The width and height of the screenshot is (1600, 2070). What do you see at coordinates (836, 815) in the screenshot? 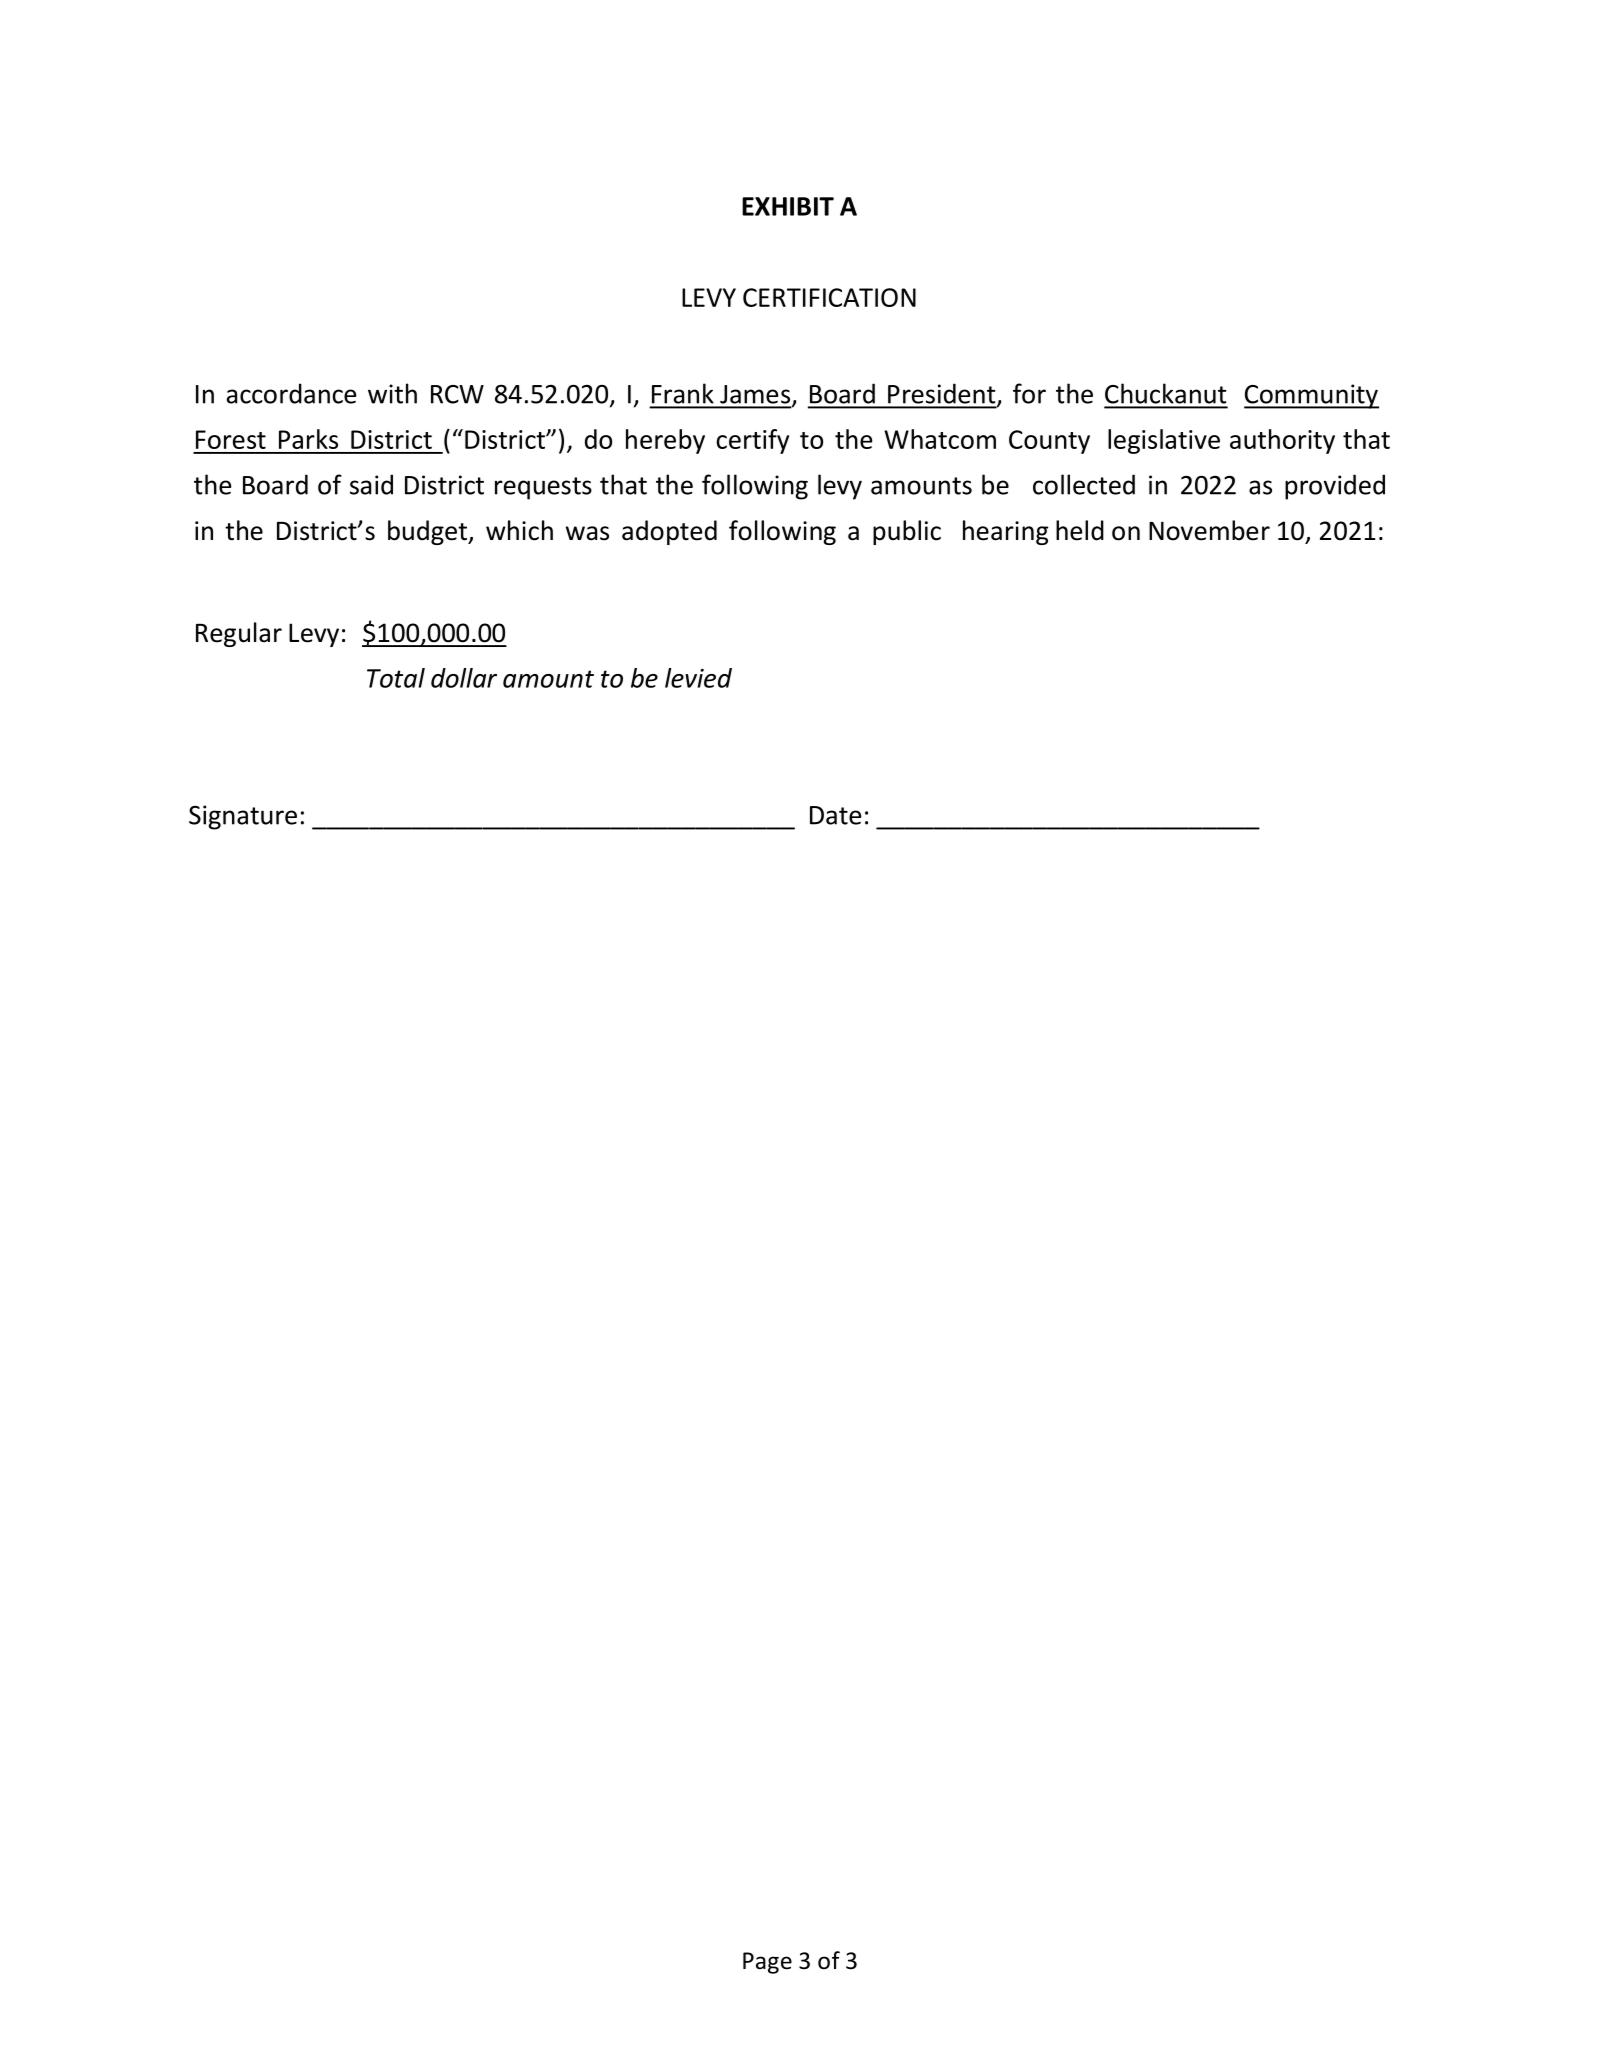
I see `Date` at bounding box center [836, 815].
